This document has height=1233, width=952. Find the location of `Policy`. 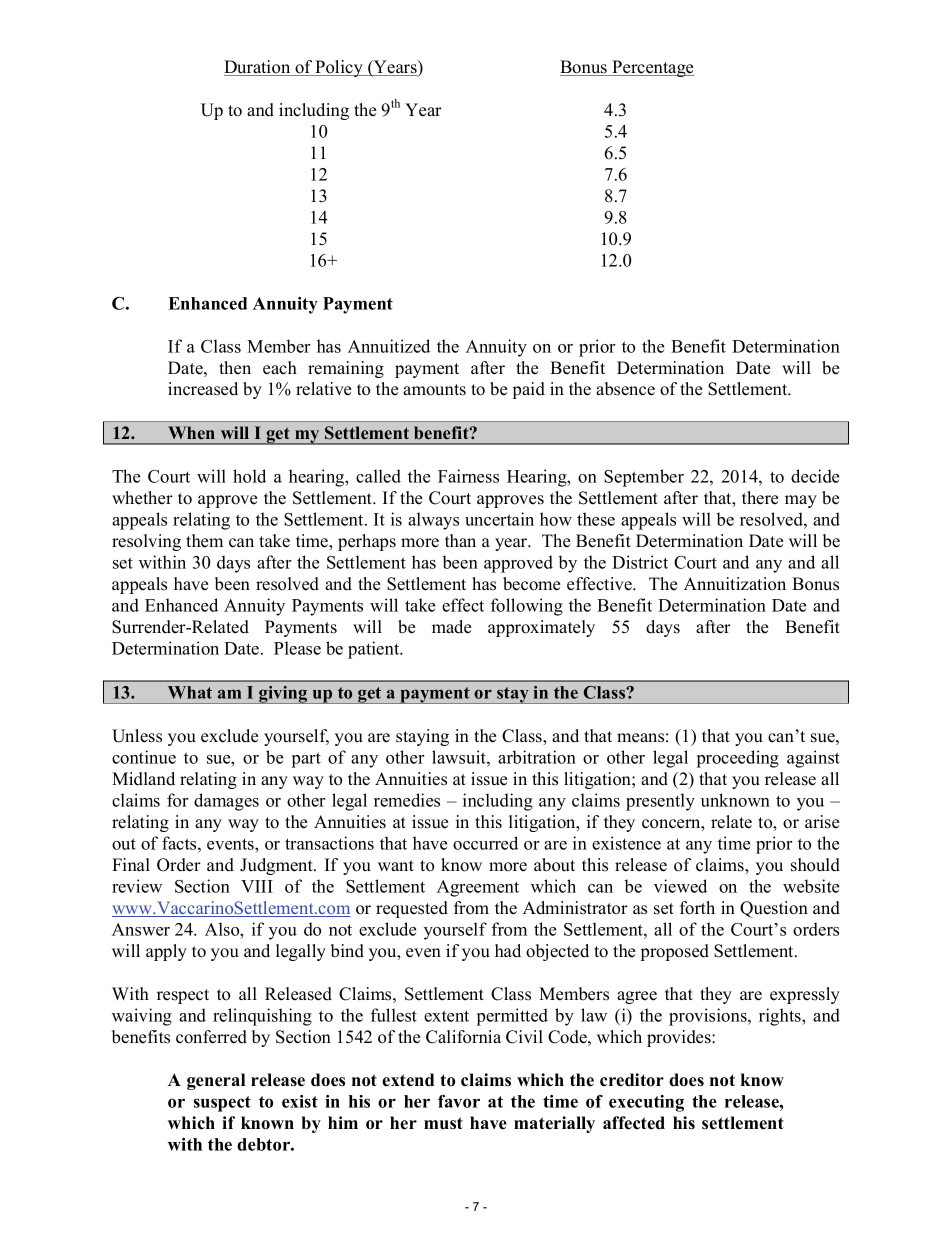

Policy is located at coordinates (339, 68).
